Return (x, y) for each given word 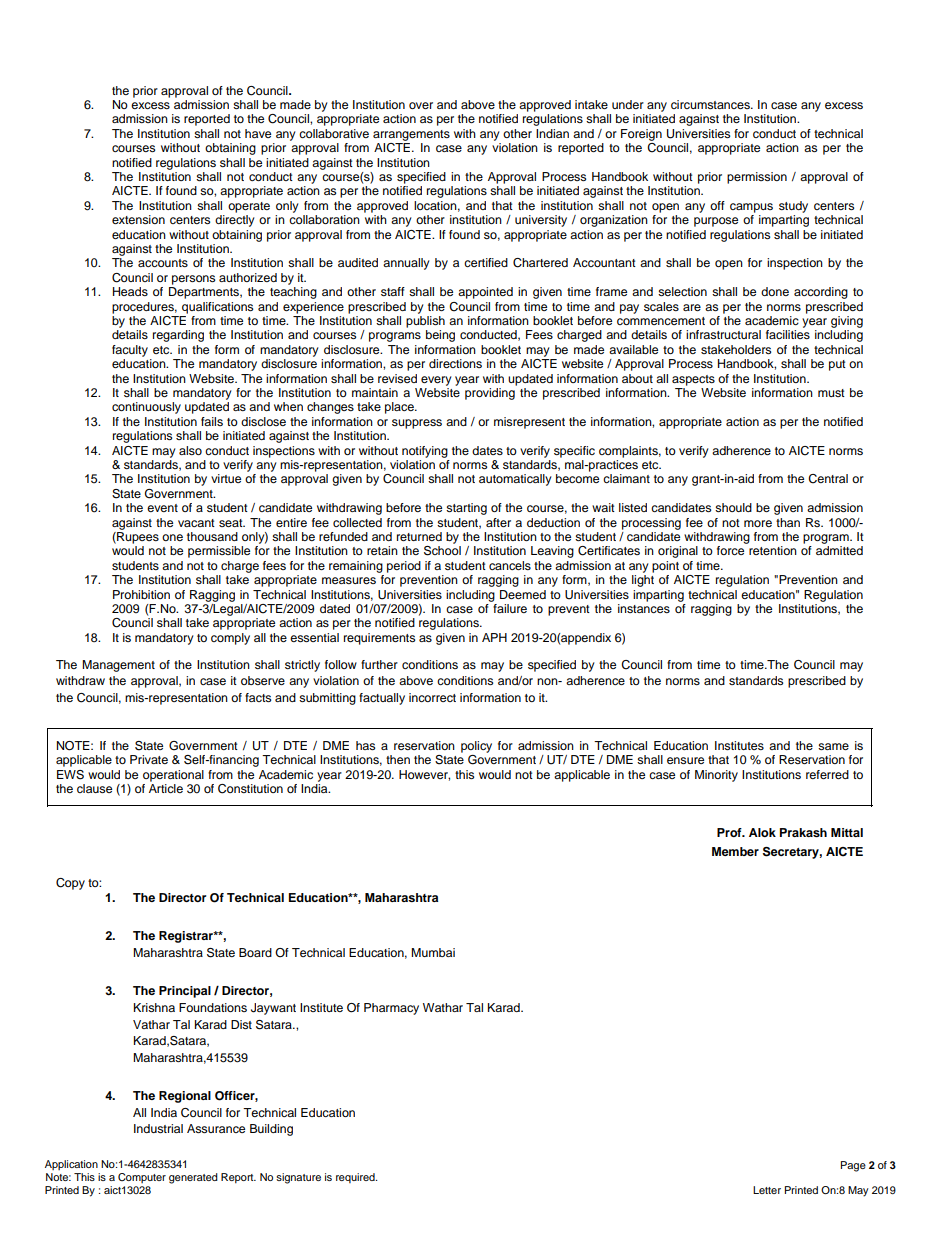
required (356, 1178)
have (258, 133)
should (733, 507)
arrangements (411, 135)
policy (476, 747)
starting (466, 509)
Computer (142, 1178)
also (190, 450)
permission (757, 178)
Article (166, 788)
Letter (767, 1190)
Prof (730, 832)
